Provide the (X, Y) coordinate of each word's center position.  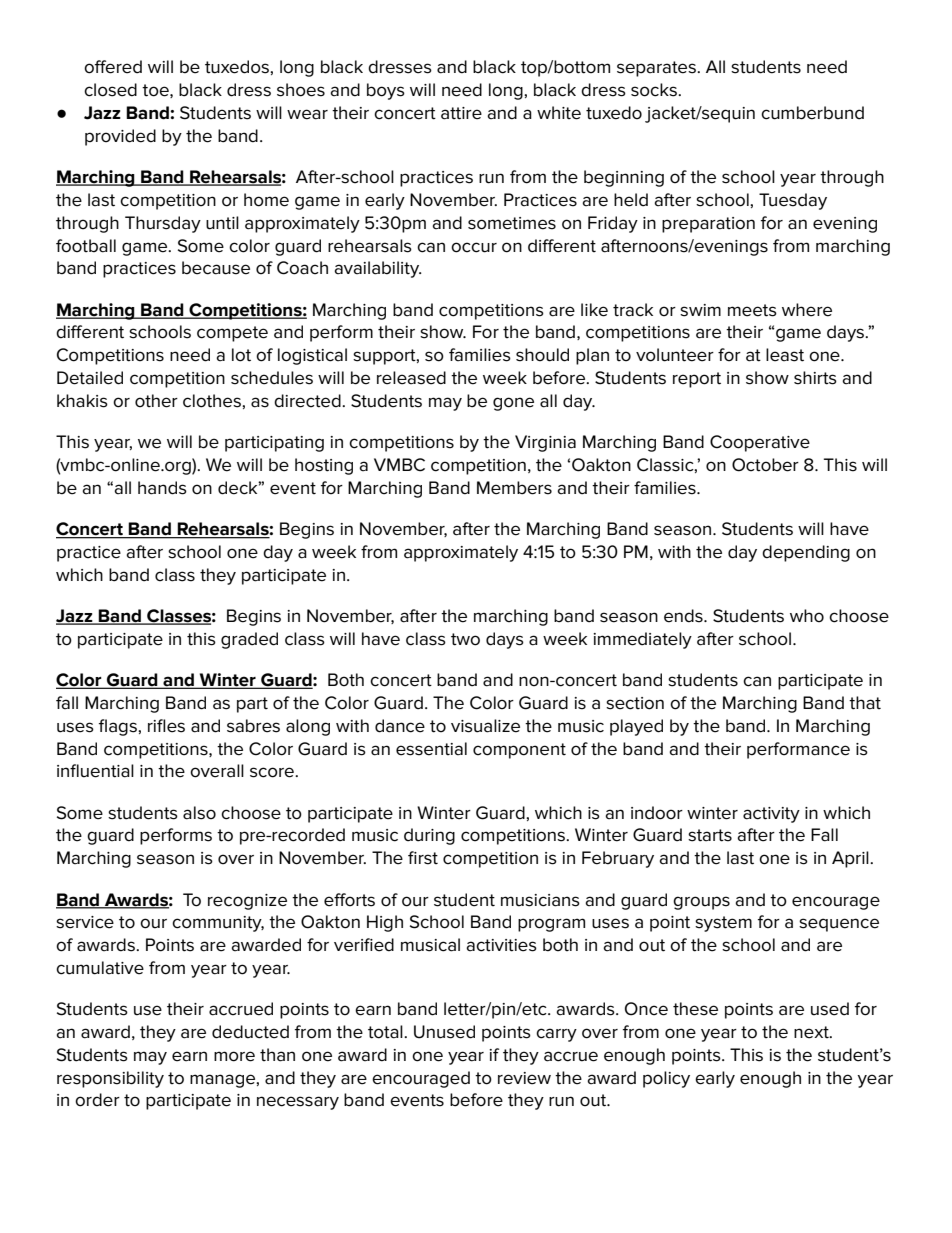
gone (513, 404)
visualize (485, 726)
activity (771, 815)
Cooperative (760, 443)
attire (461, 113)
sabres (253, 726)
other (156, 401)
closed (110, 90)
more (234, 1056)
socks (655, 90)
